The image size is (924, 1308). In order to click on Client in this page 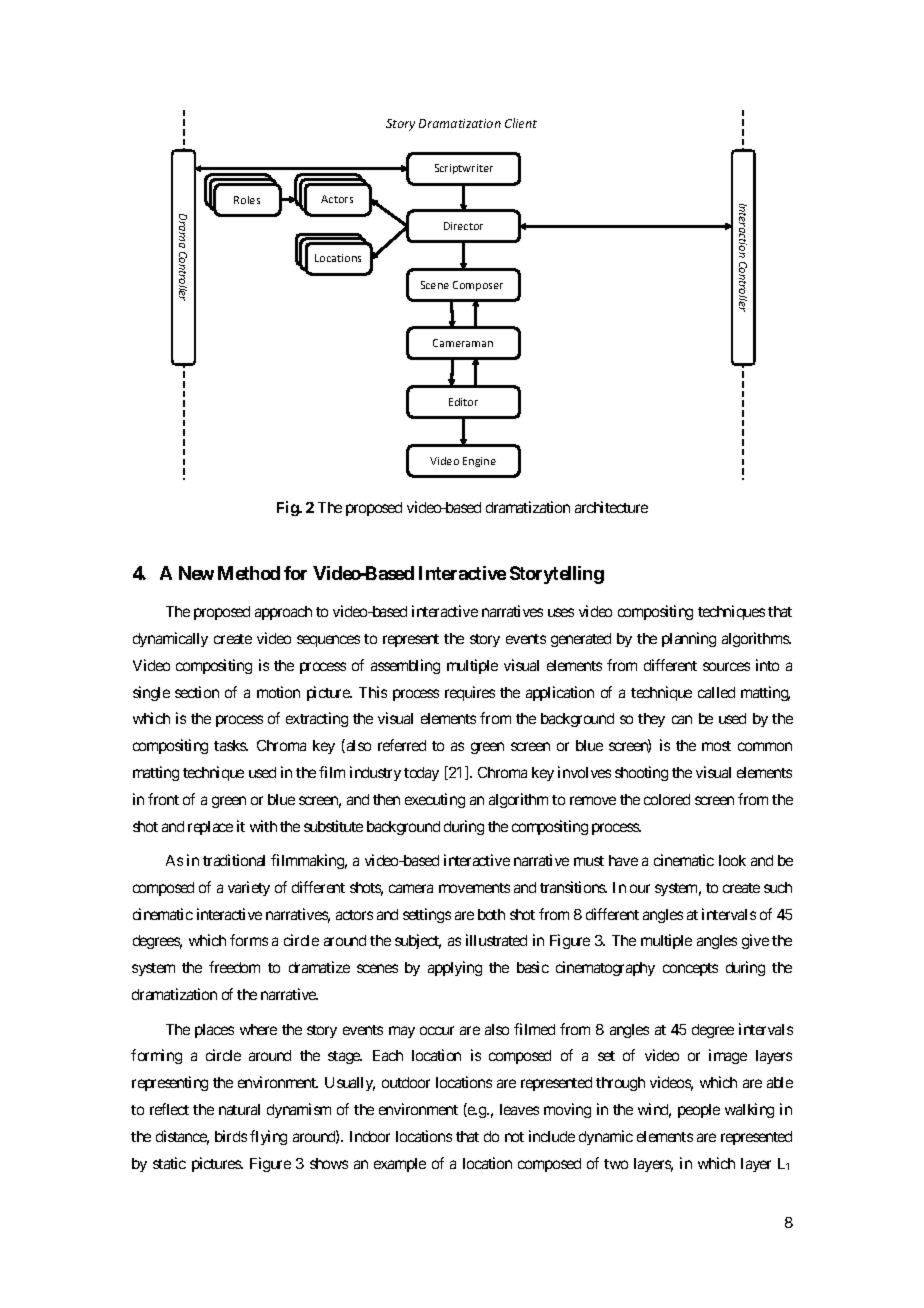, I will do `click(521, 123)`.
